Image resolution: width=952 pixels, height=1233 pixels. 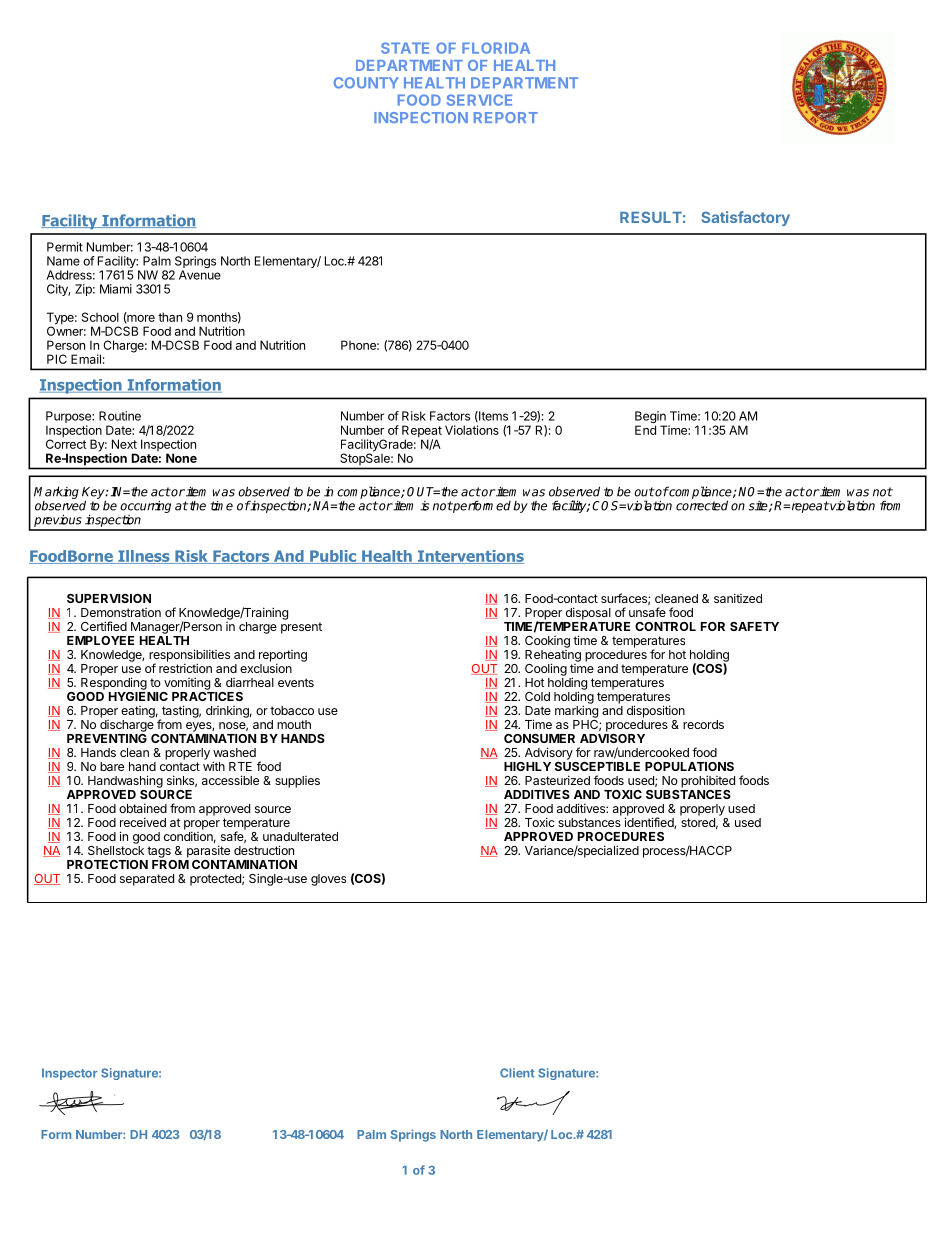 What do you see at coordinates (120, 416) in the screenshot?
I see `Routine` at bounding box center [120, 416].
